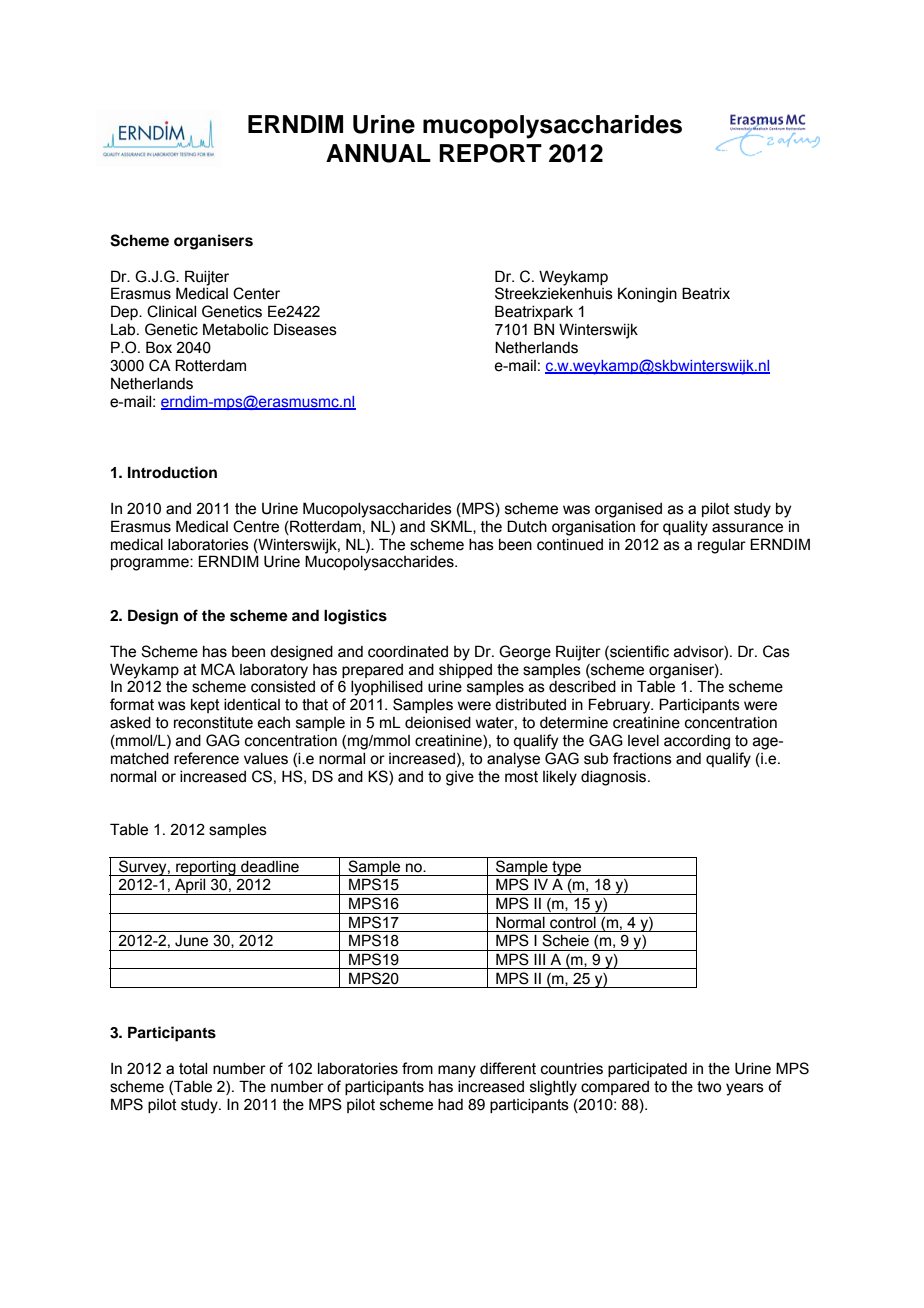 Image resolution: width=924 pixels, height=1308 pixels. Describe the element at coordinates (527, 526) in the screenshot. I see `Dutch` at that location.
